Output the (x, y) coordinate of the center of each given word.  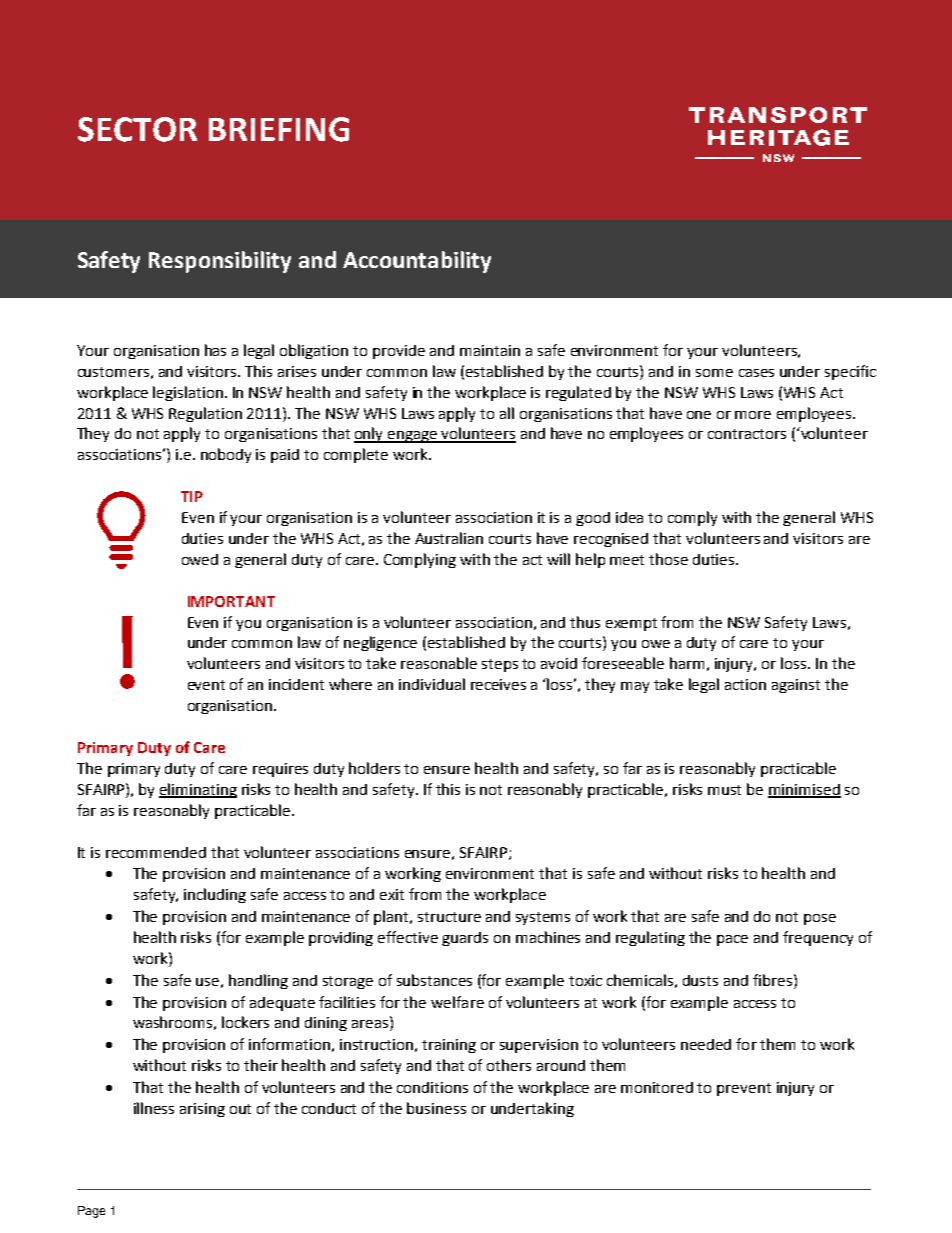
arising (202, 1110)
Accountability (417, 262)
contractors (747, 434)
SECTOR (137, 129)
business (436, 1108)
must (724, 790)
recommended (156, 852)
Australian (449, 538)
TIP (192, 496)
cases (756, 373)
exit (392, 894)
